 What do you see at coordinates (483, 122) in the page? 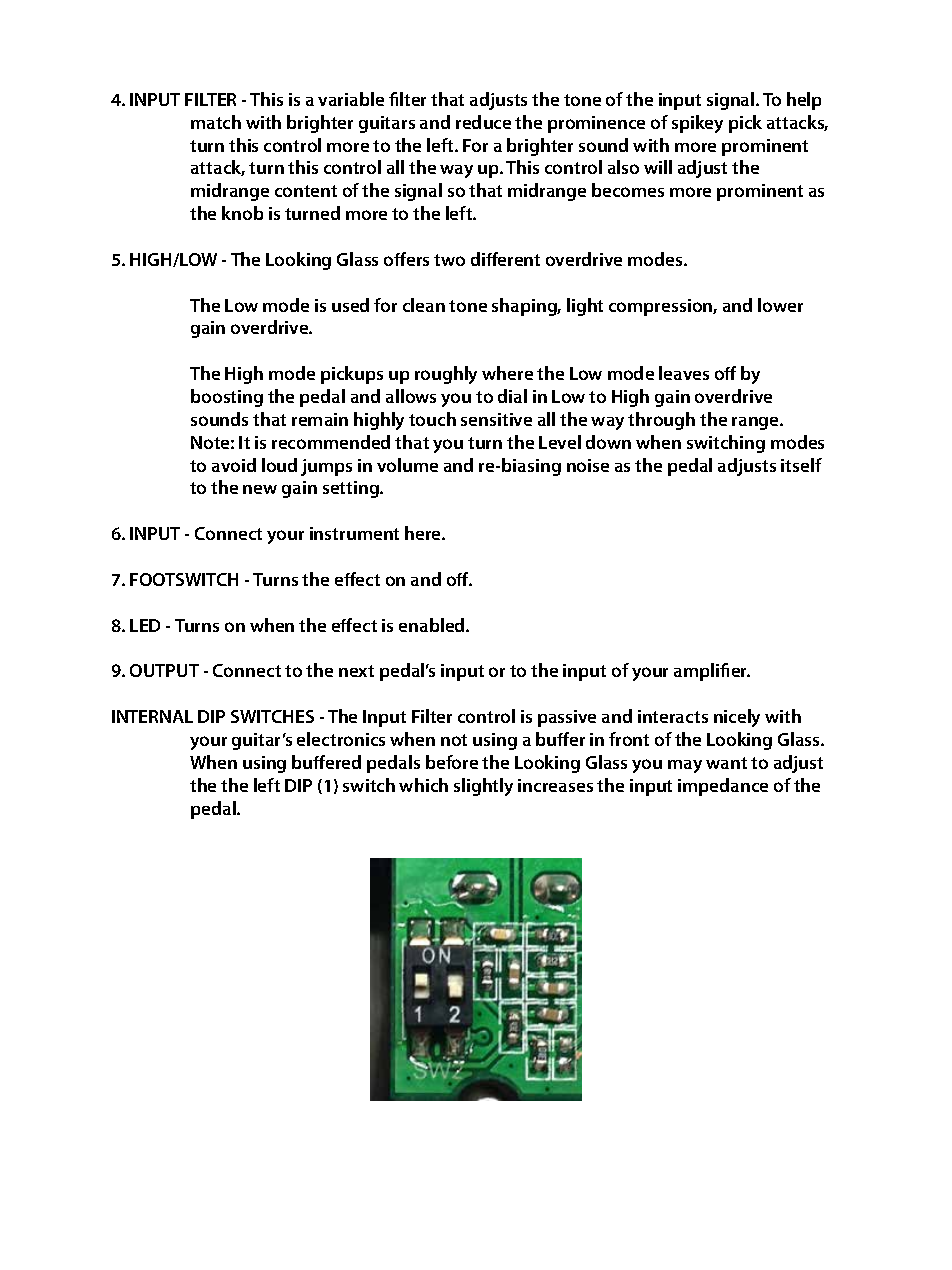
I see `reduce` at bounding box center [483, 122].
